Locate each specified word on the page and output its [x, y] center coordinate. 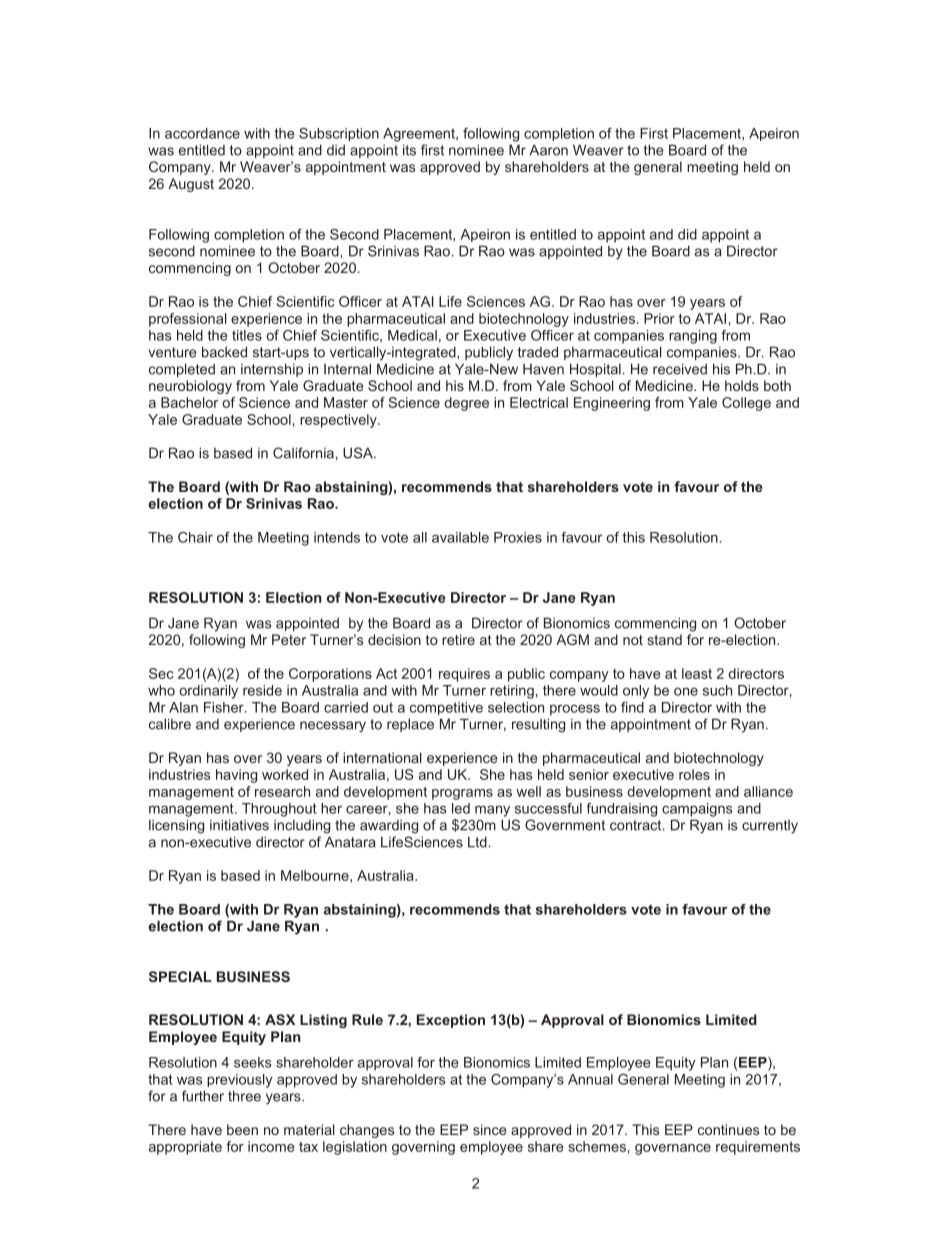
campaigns [697, 810]
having [236, 776]
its [409, 150]
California [303, 453]
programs [462, 794]
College [746, 404]
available [460, 537]
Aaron [548, 150]
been [242, 1129]
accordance [202, 133]
